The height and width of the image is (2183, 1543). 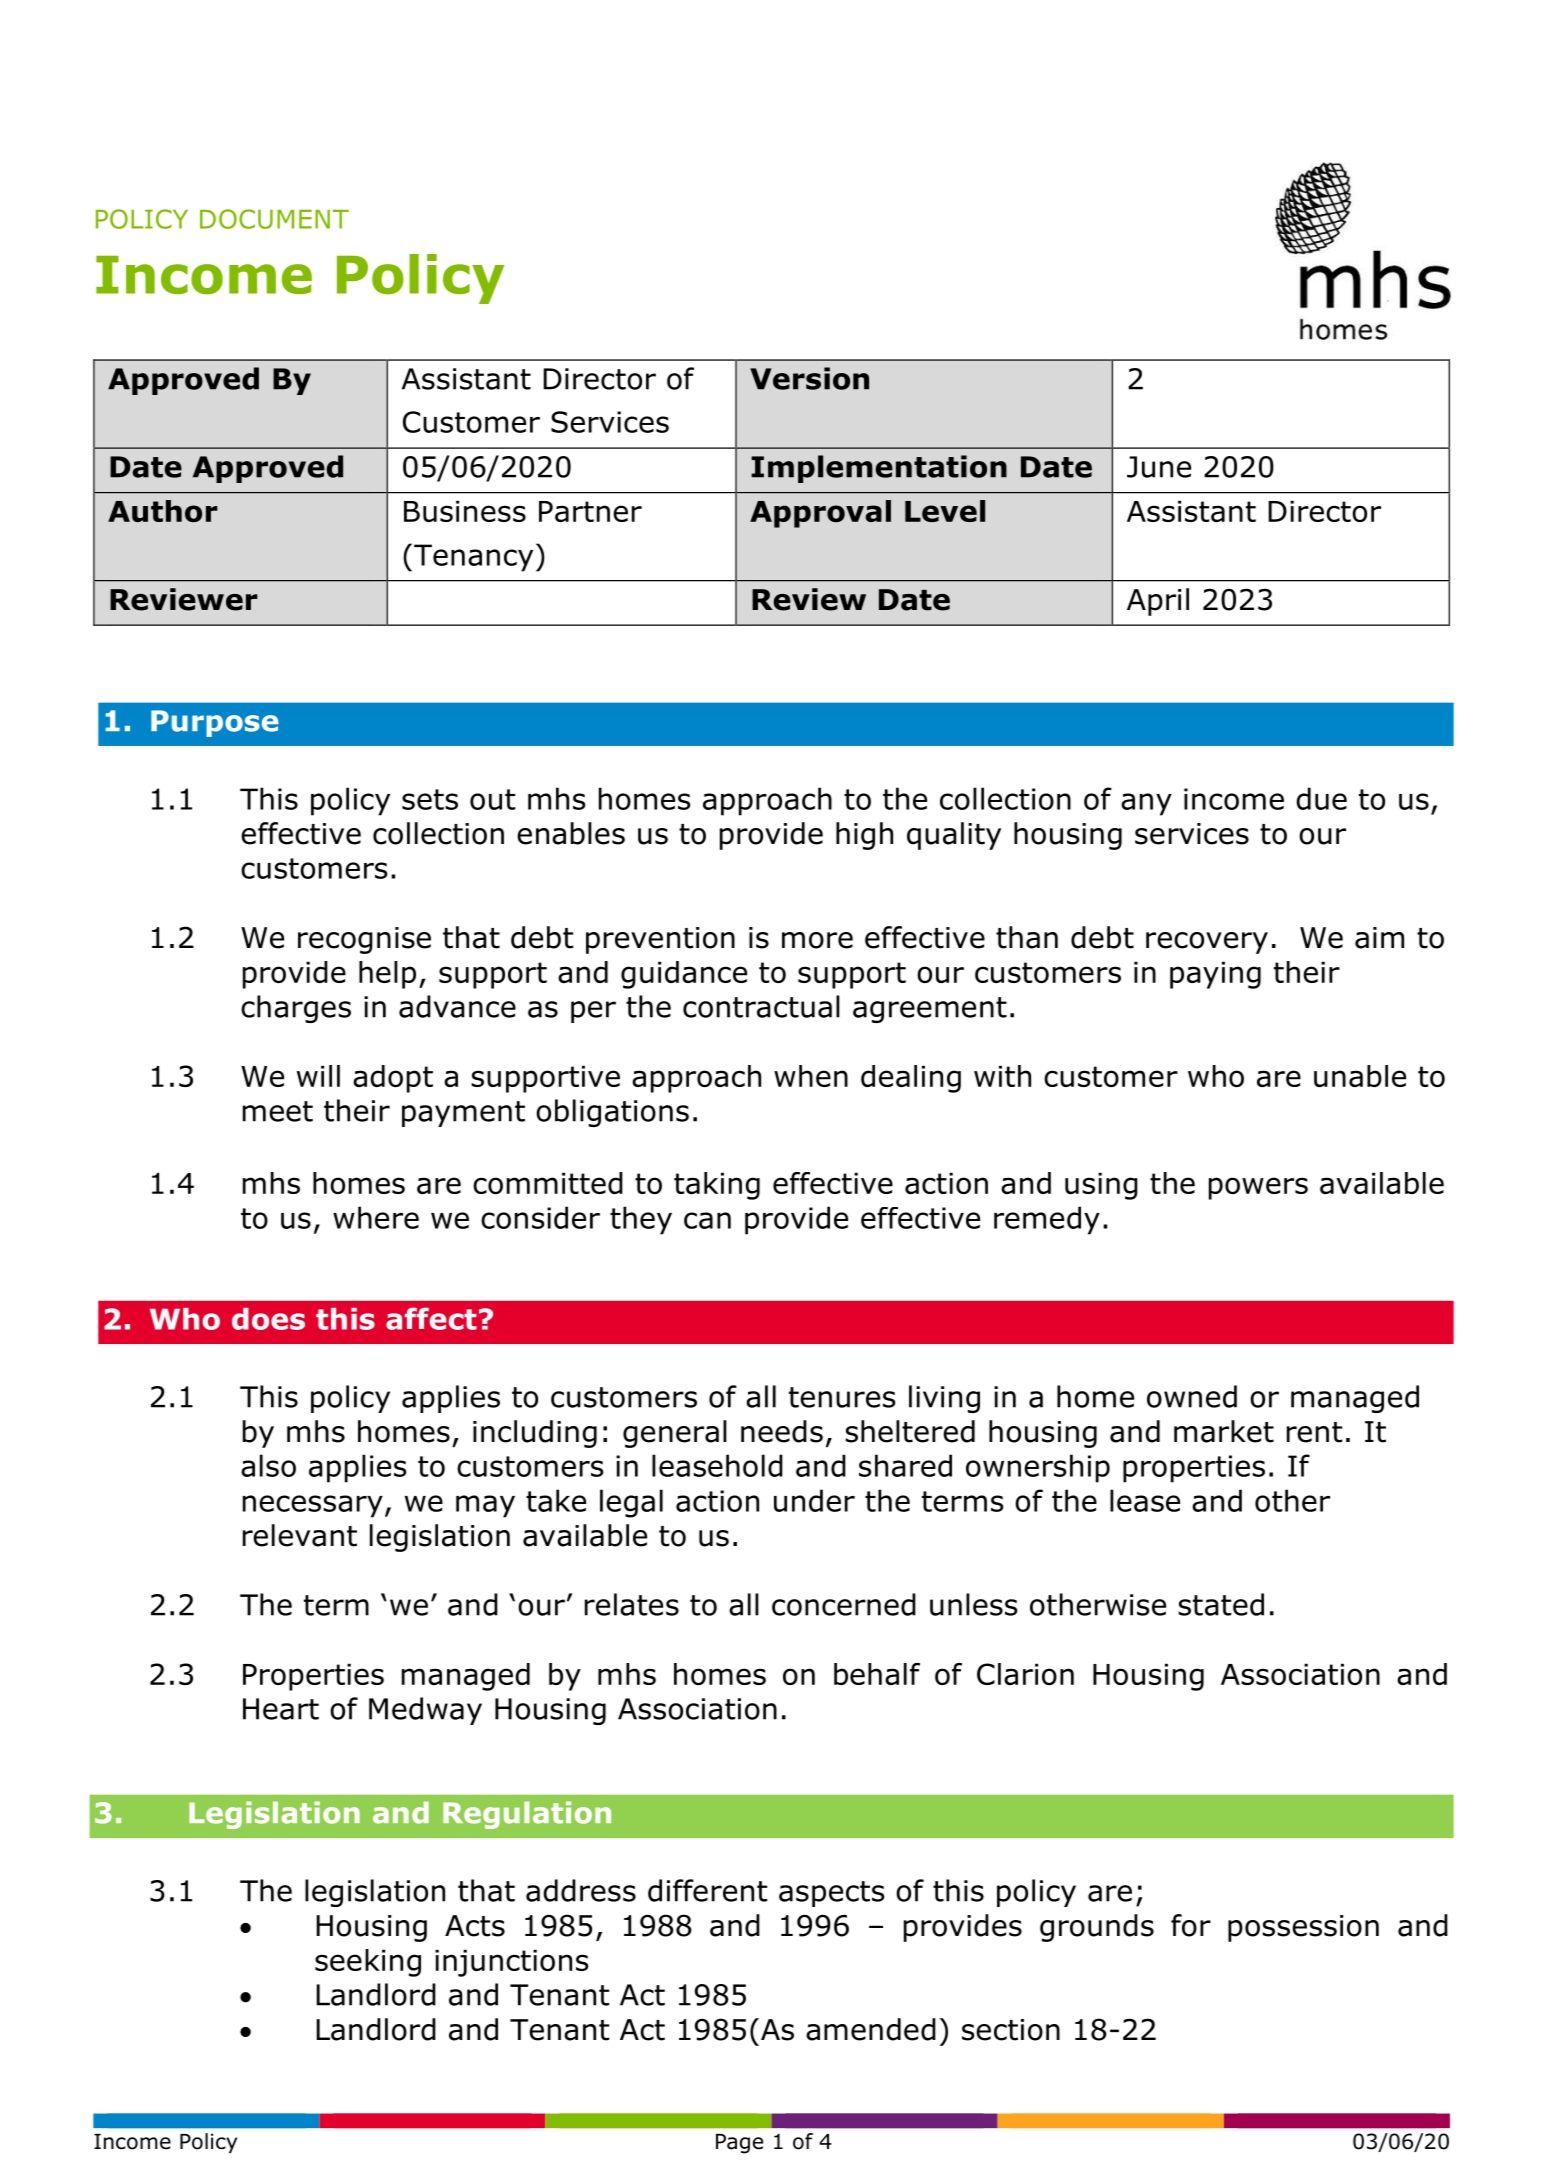 What do you see at coordinates (877, 1674) in the image?
I see `behalf` at bounding box center [877, 1674].
